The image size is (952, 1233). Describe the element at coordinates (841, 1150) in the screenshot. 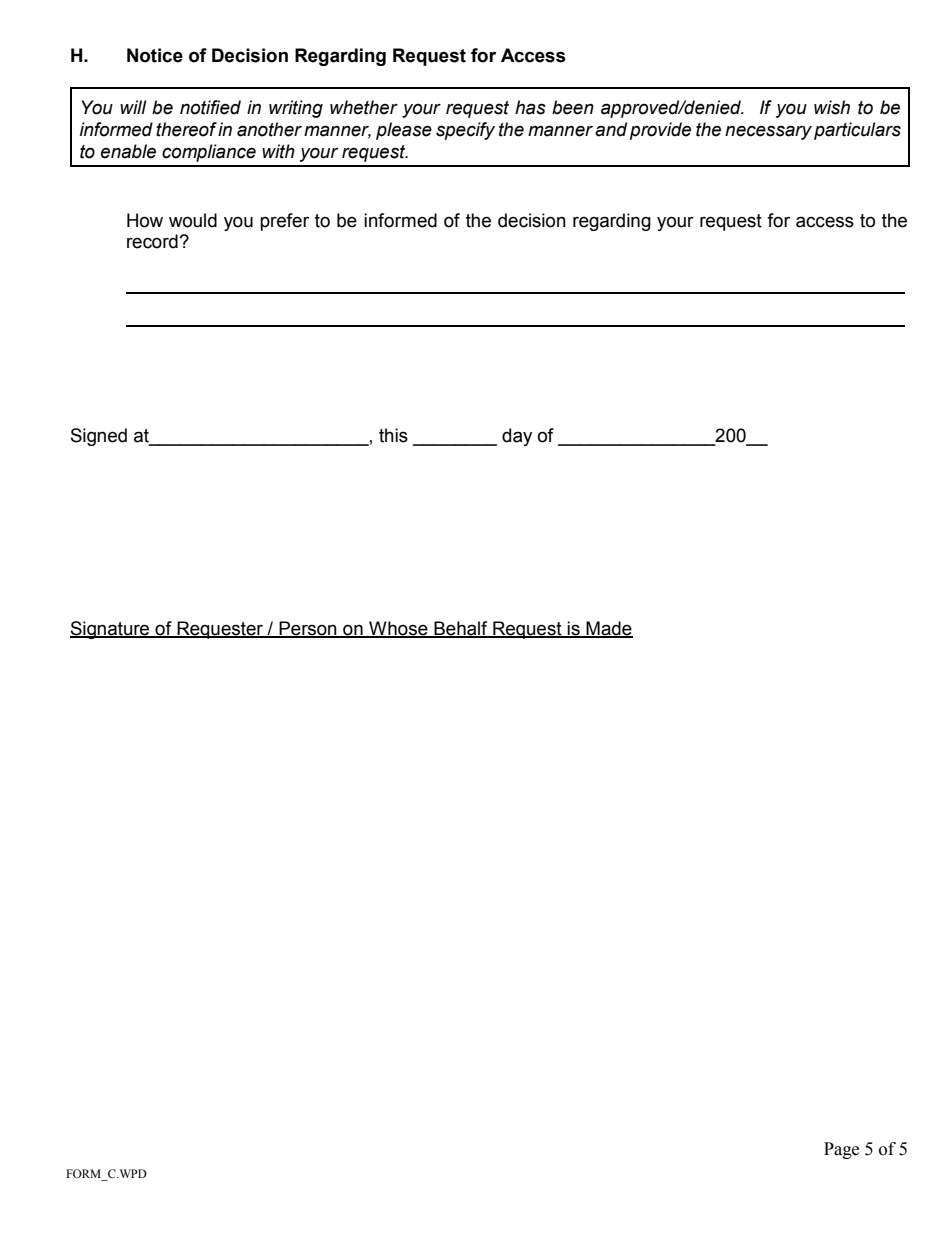

I see `Page` at that location.
